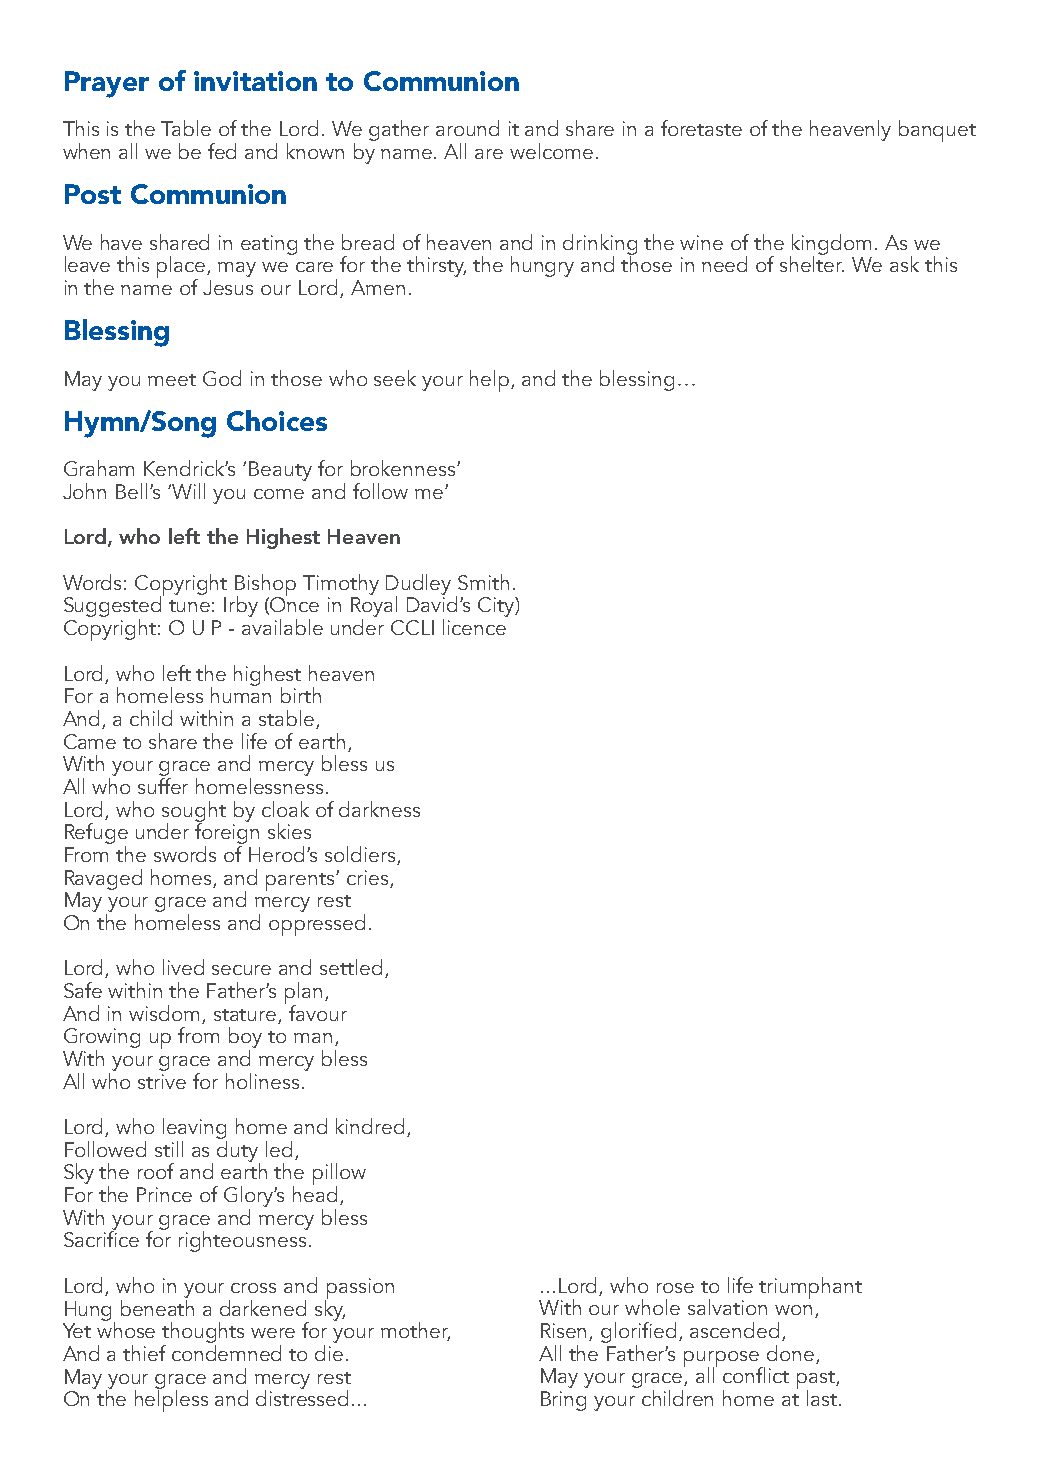  I want to click on around, so click(467, 128).
